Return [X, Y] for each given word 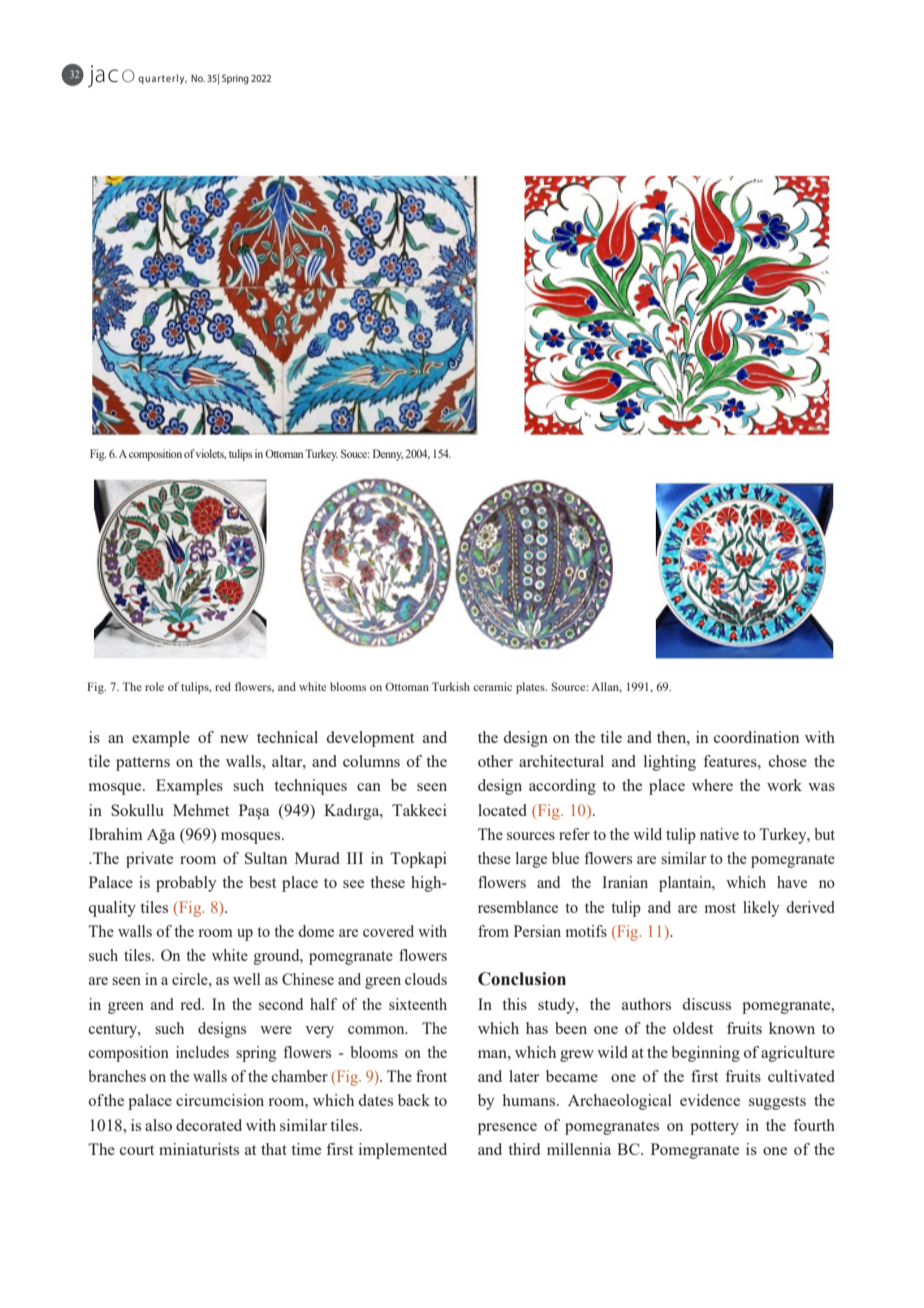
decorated [209, 1125]
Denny [388, 455]
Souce [355, 453]
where [712, 785]
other [495, 761]
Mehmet [201, 810]
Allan [606, 687]
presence [507, 1129]
